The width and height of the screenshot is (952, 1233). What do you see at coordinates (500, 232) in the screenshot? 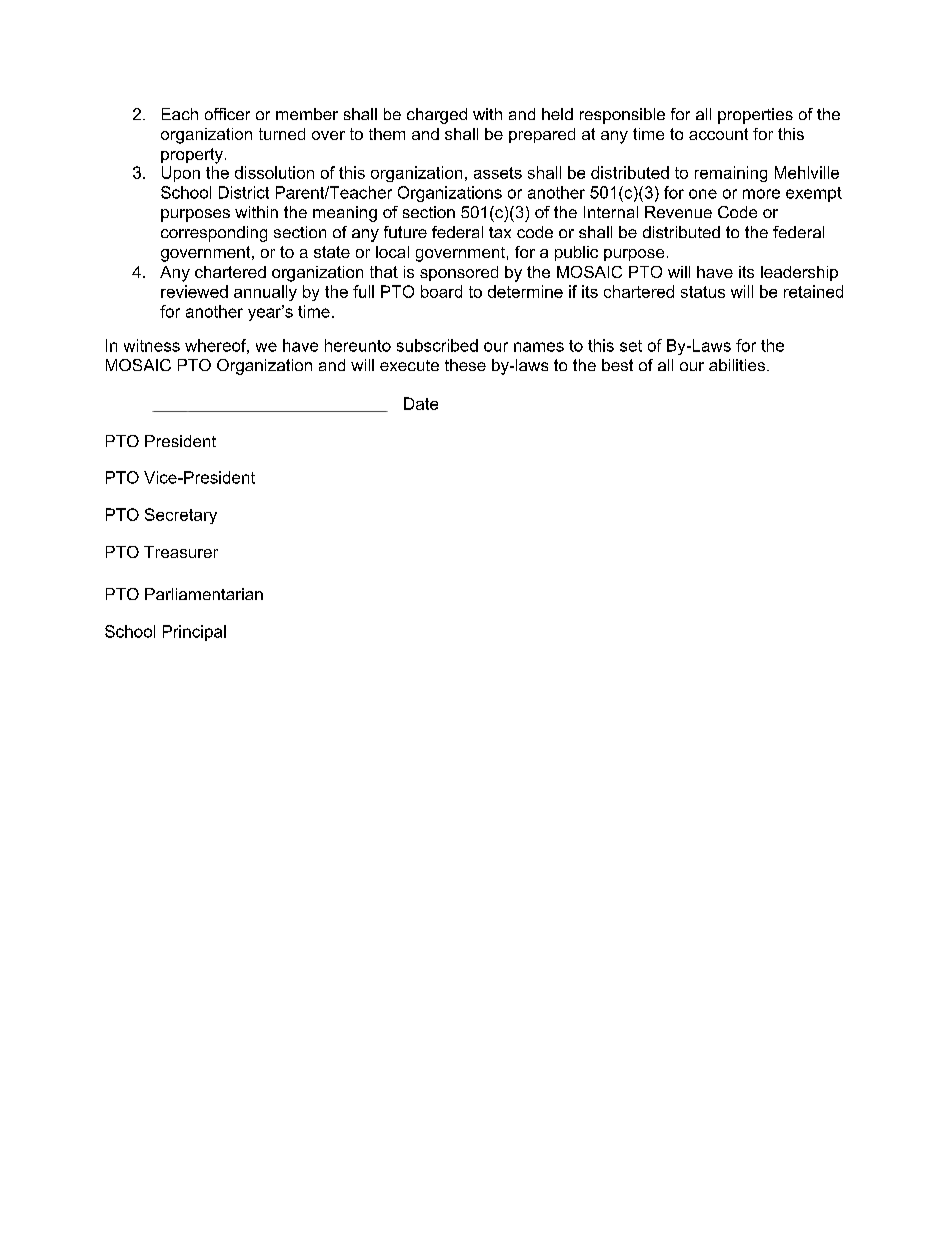
I see `tax` at bounding box center [500, 232].
